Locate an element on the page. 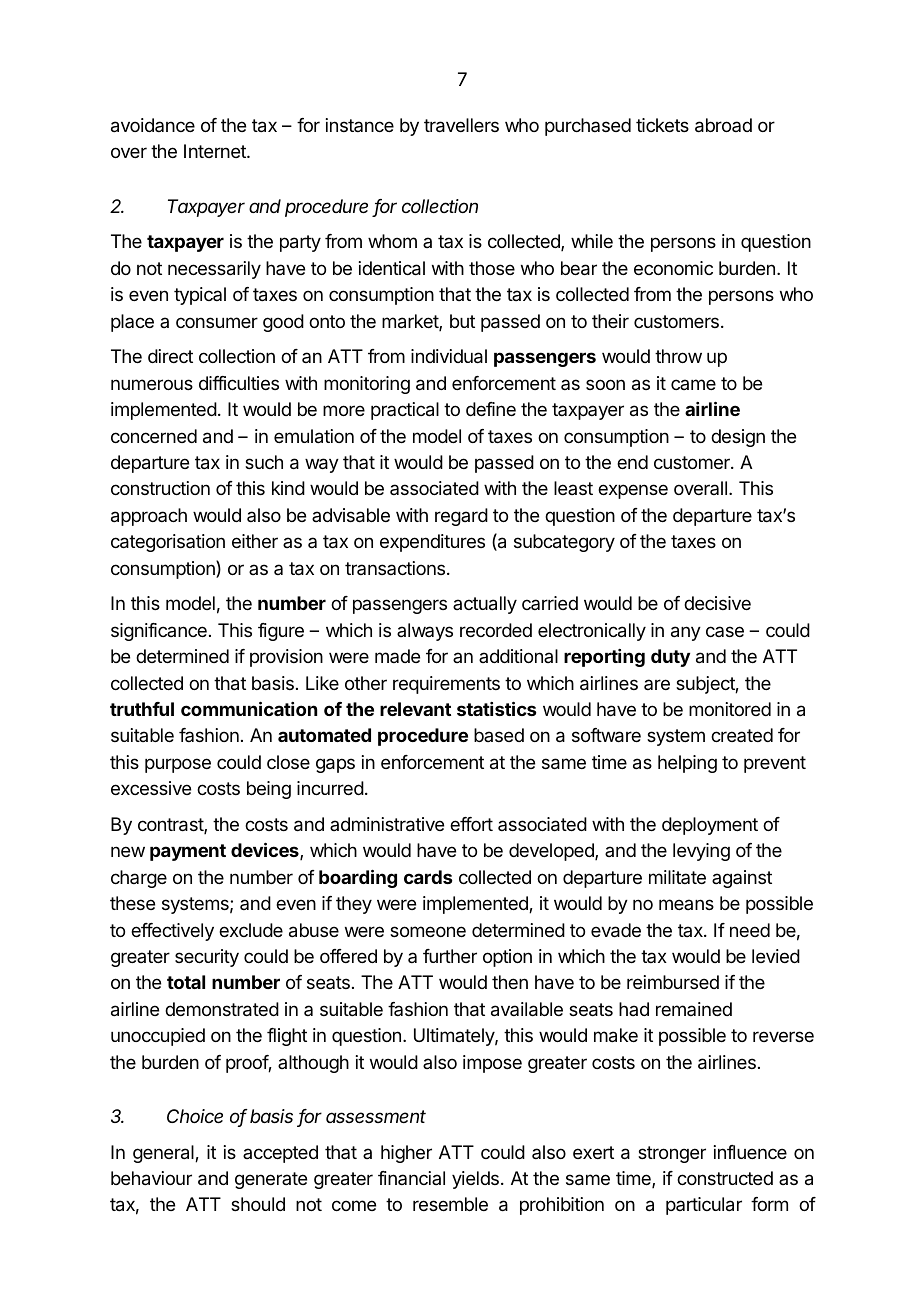  effort is located at coordinates (471, 824).
